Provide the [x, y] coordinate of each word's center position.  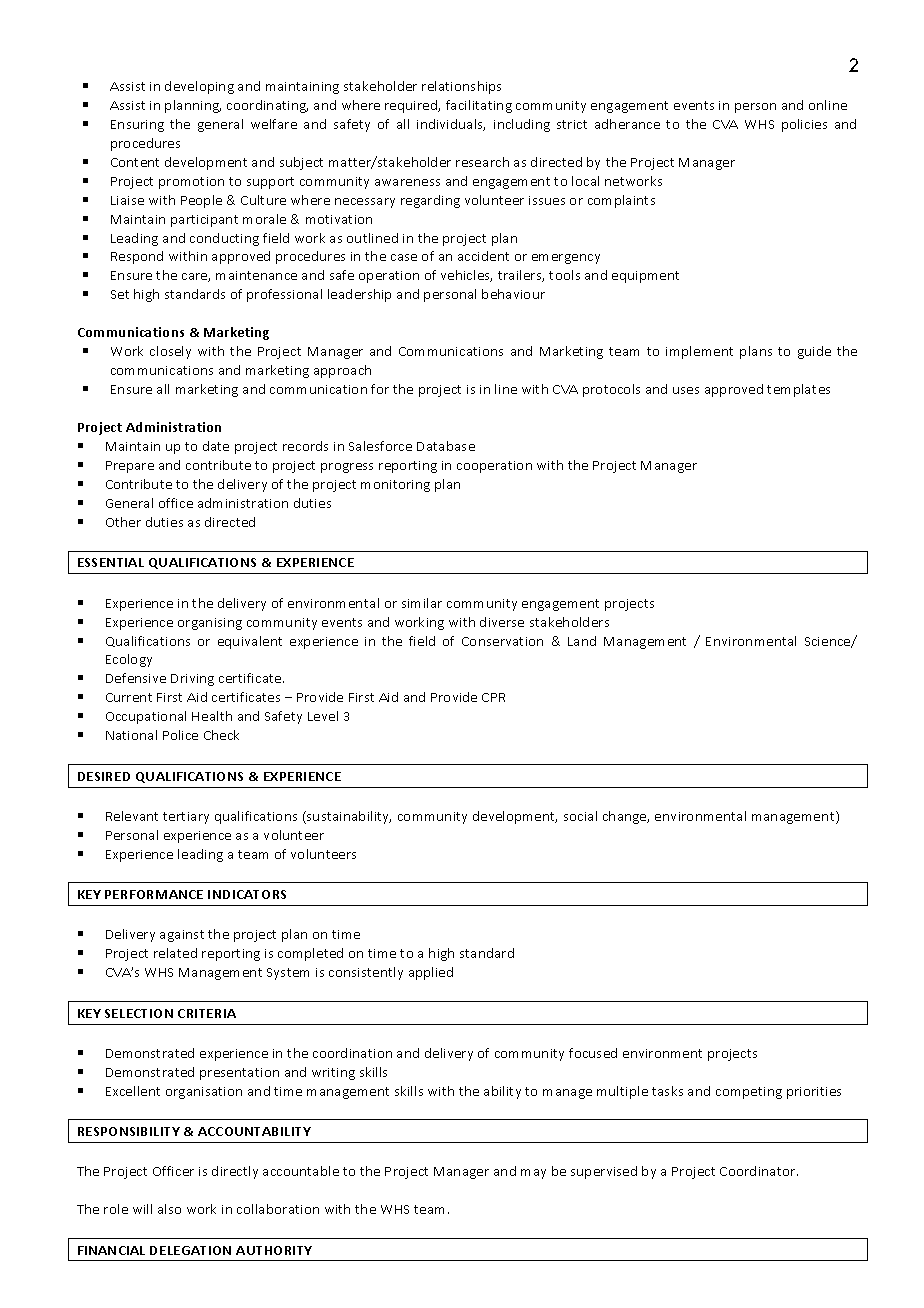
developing [199, 87]
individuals [451, 125]
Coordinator [759, 1171]
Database [446, 446]
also [169, 1209]
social [580, 816]
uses [686, 390]
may [533, 1174]
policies [804, 125]
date [216, 446]
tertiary [186, 818]
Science [829, 642]
